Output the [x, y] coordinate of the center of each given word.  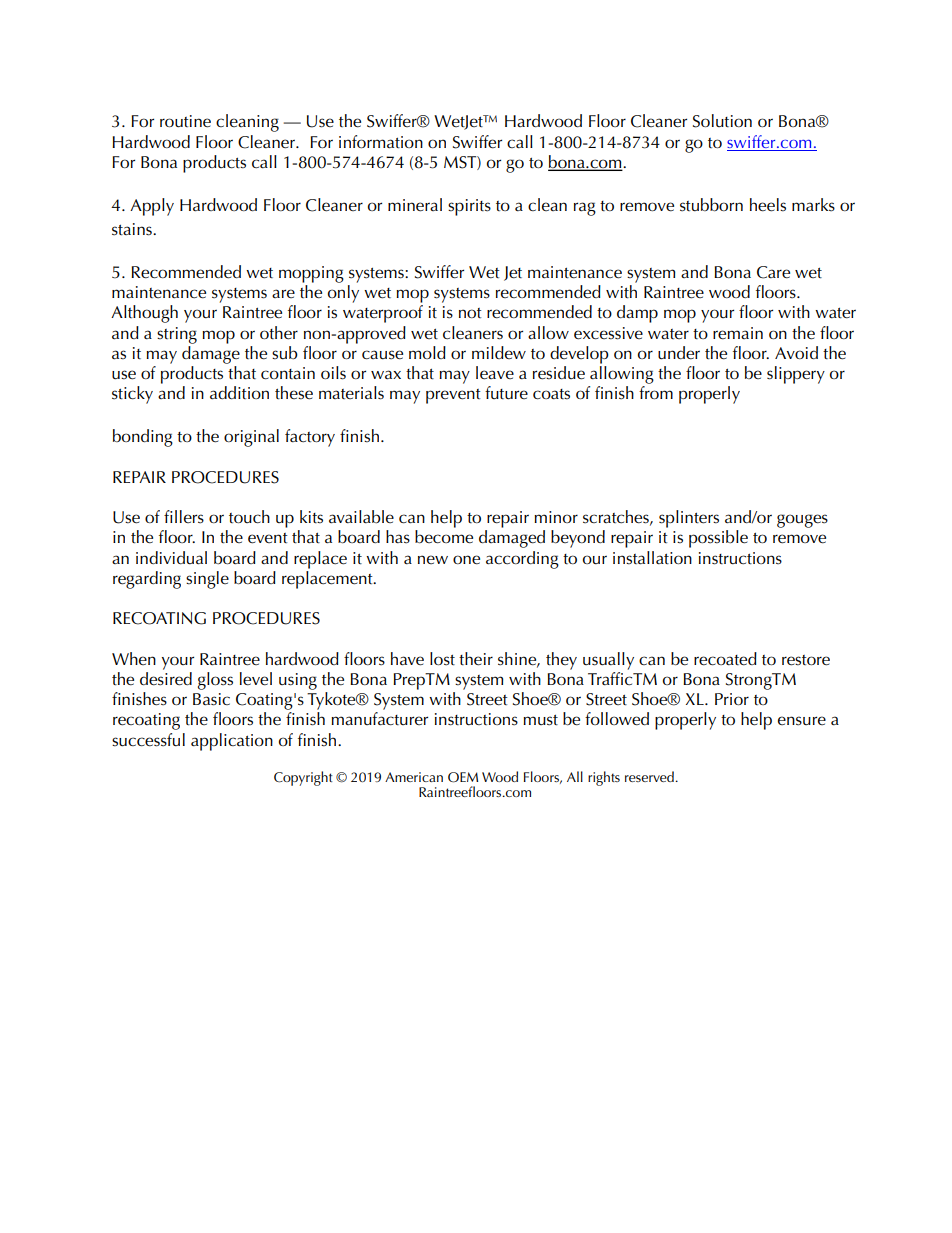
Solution [722, 121]
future [506, 393]
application [232, 742]
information [381, 142]
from [656, 392]
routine [185, 121]
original [251, 438]
